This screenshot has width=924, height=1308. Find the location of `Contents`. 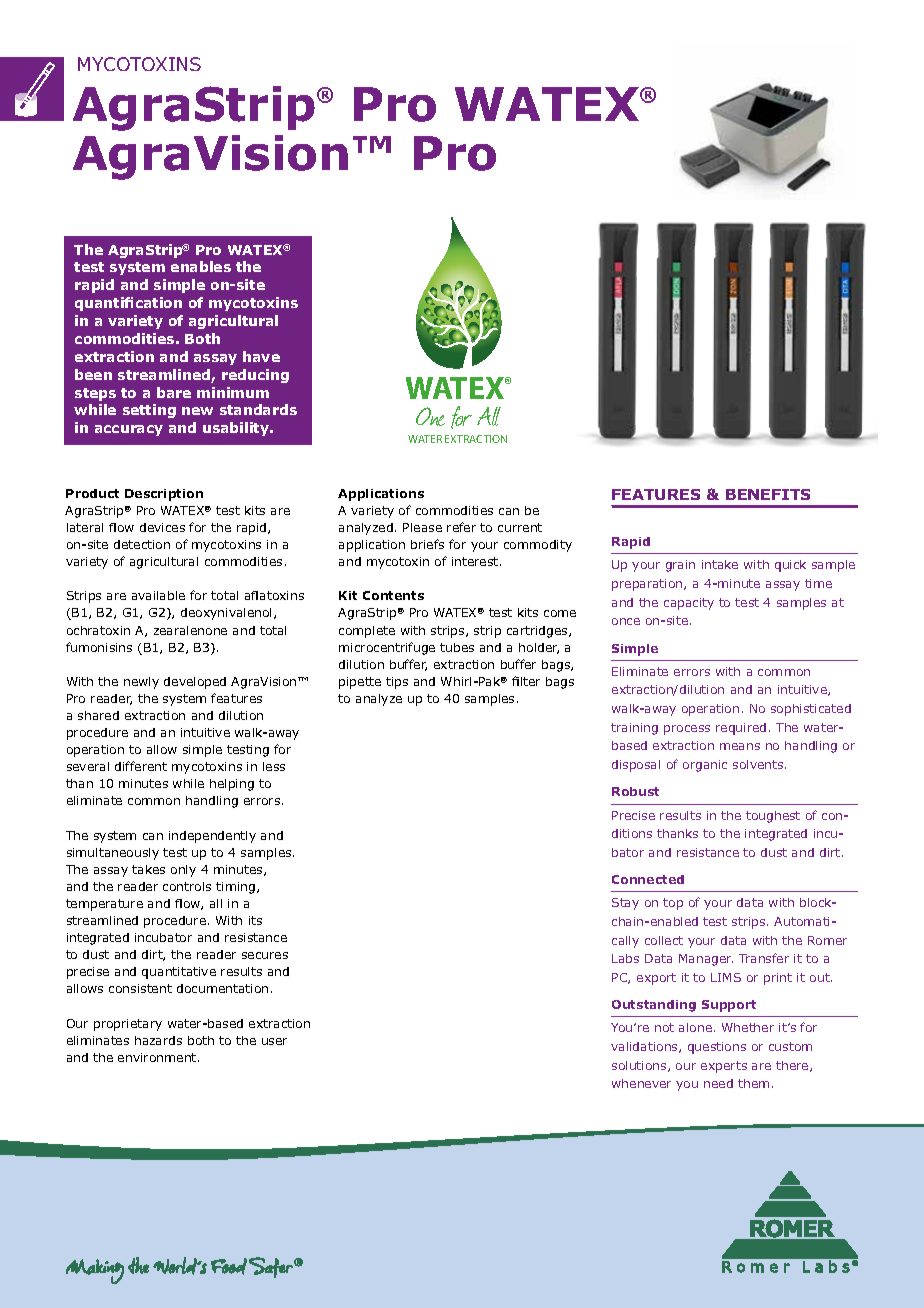

Contents is located at coordinates (393, 595).
